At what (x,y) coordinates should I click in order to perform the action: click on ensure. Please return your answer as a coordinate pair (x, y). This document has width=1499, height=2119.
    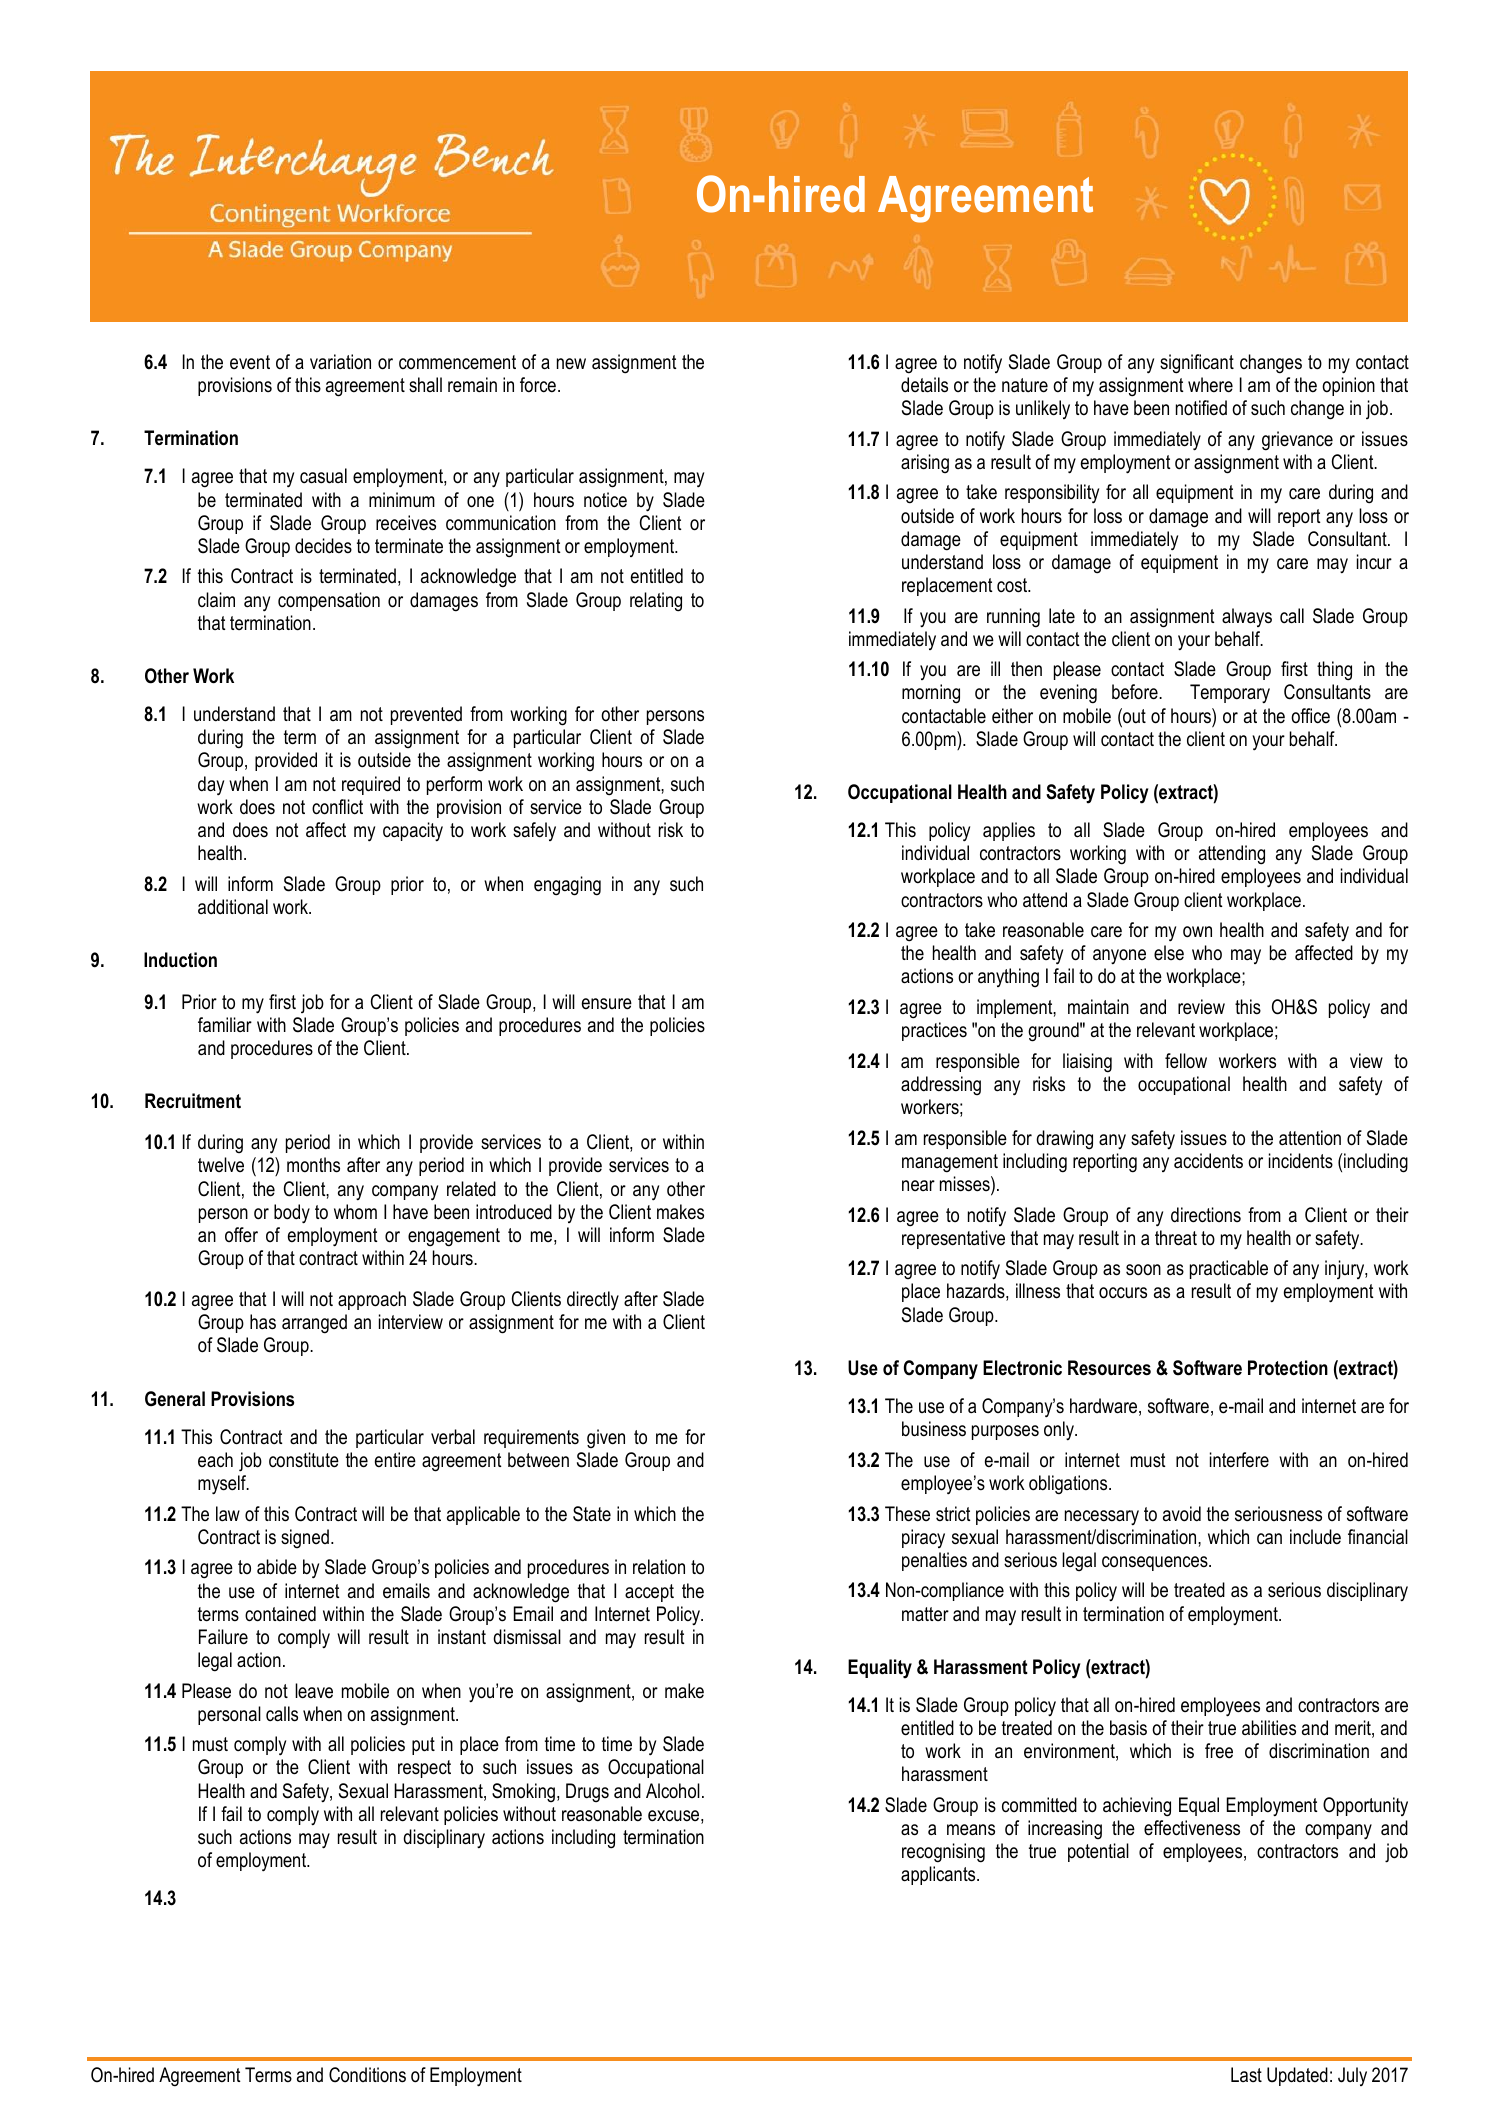
    Looking at the image, I should click on (607, 1004).
